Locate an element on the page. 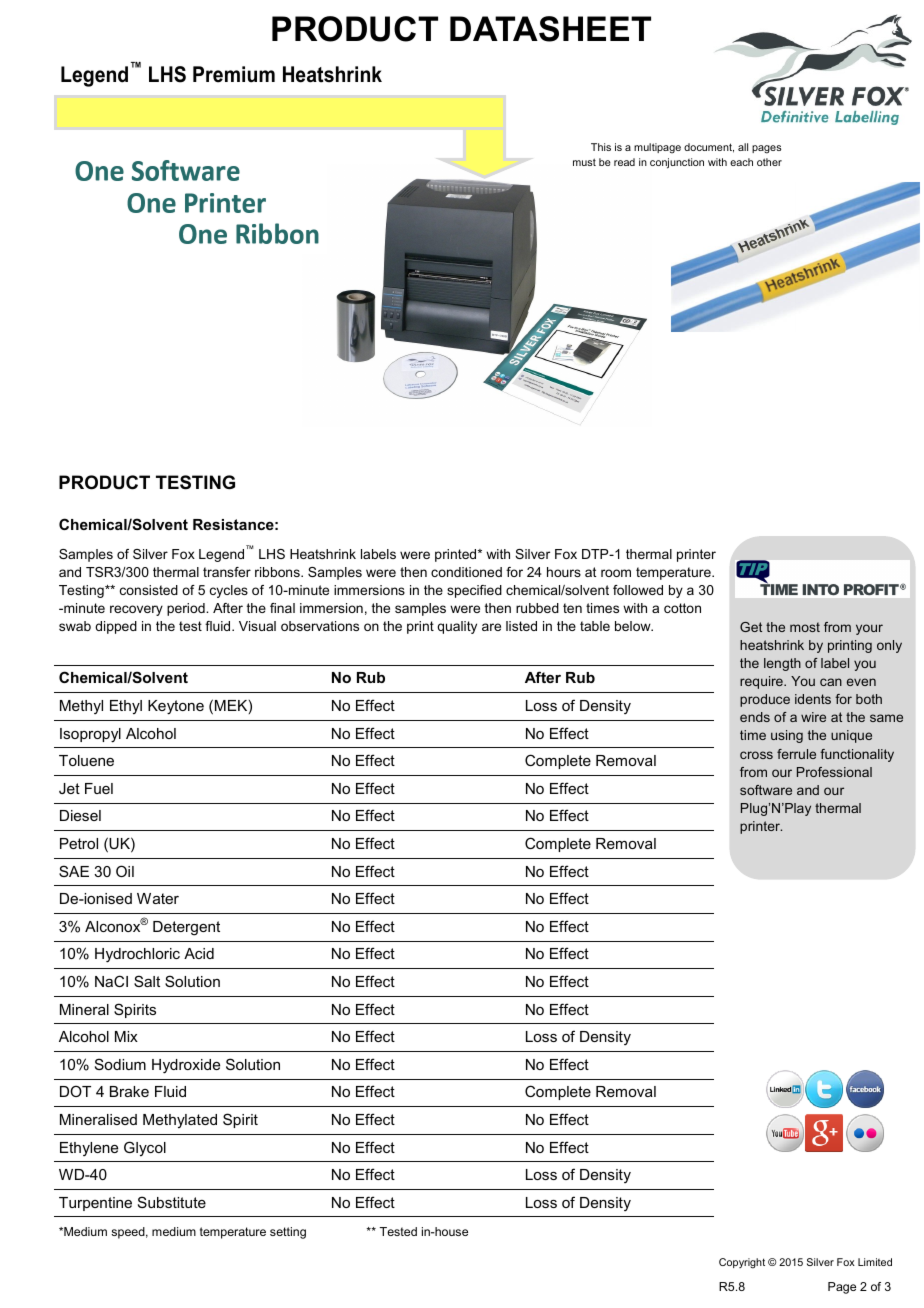  Substitute is located at coordinates (172, 1202).
